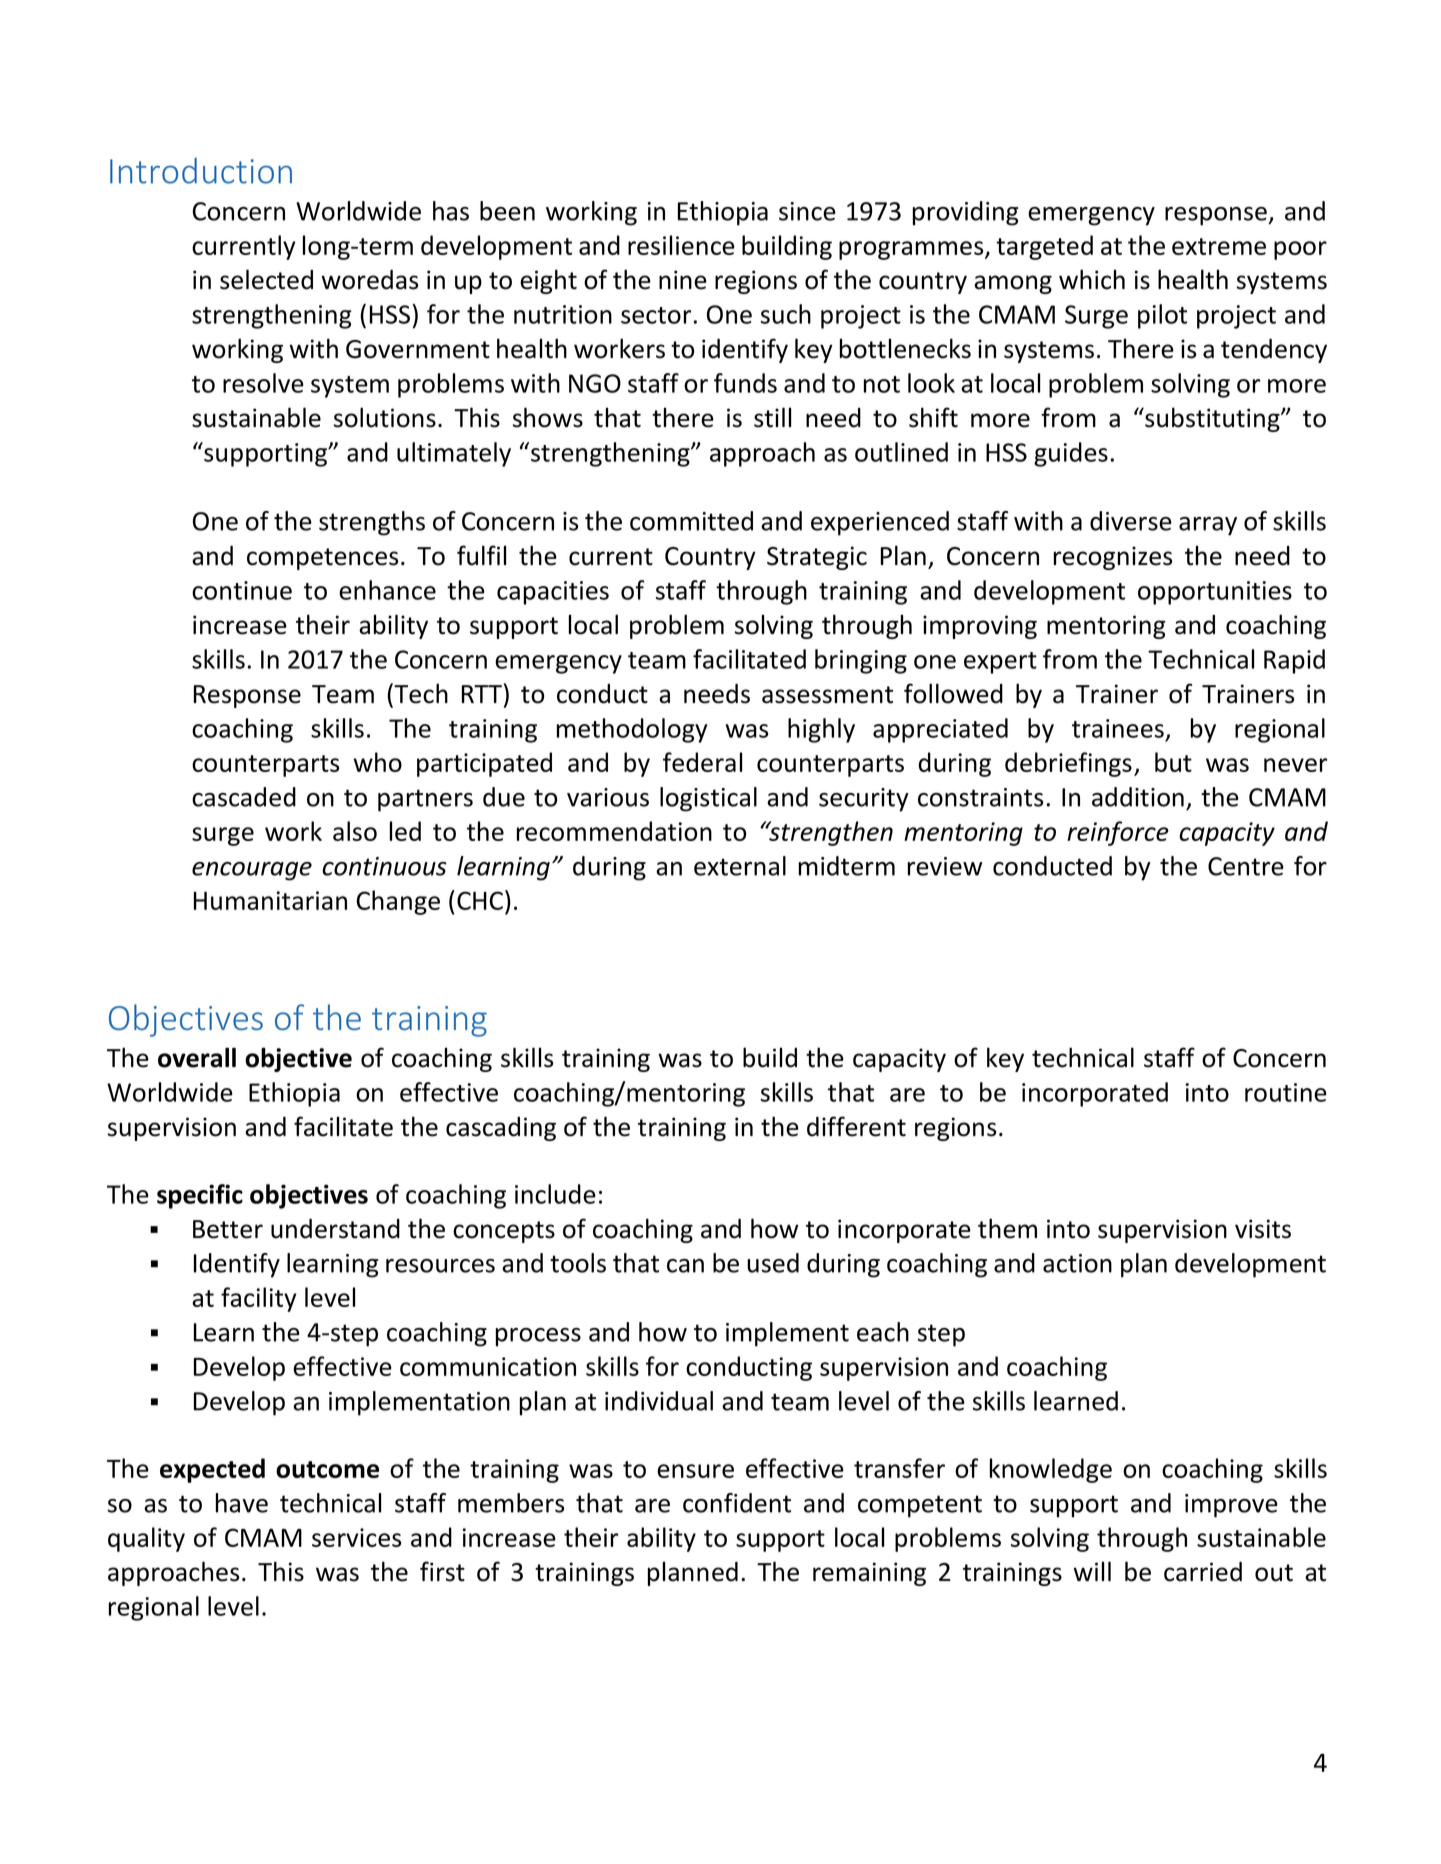 The height and width of the page is (1864, 1441). What do you see at coordinates (1203, 1572) in the page?
I see `carried` at bounding box center [1203, 1572].
